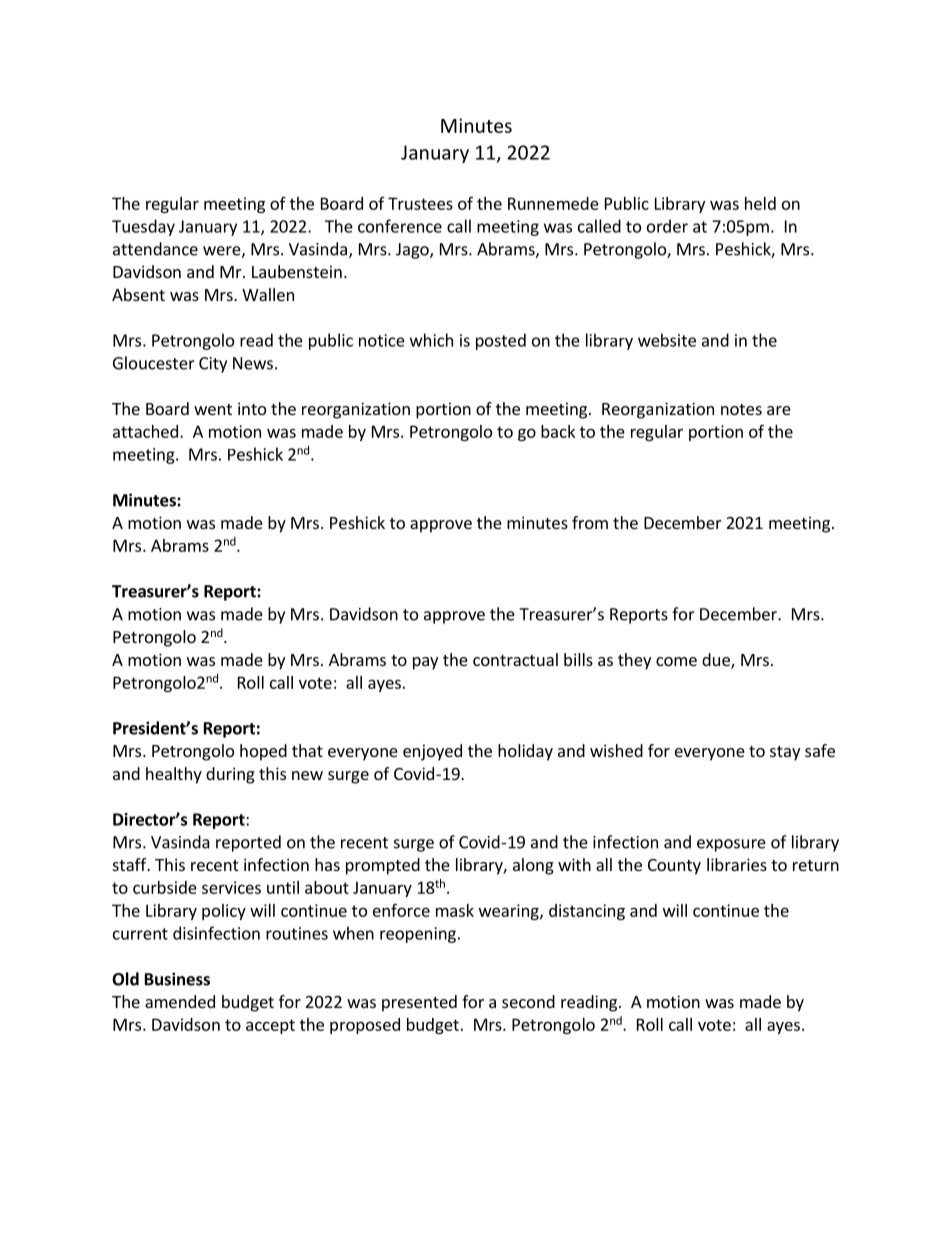 The width and height of the screenshot is (952, 1233). I want to click on Trustees, so click(420, 203).
